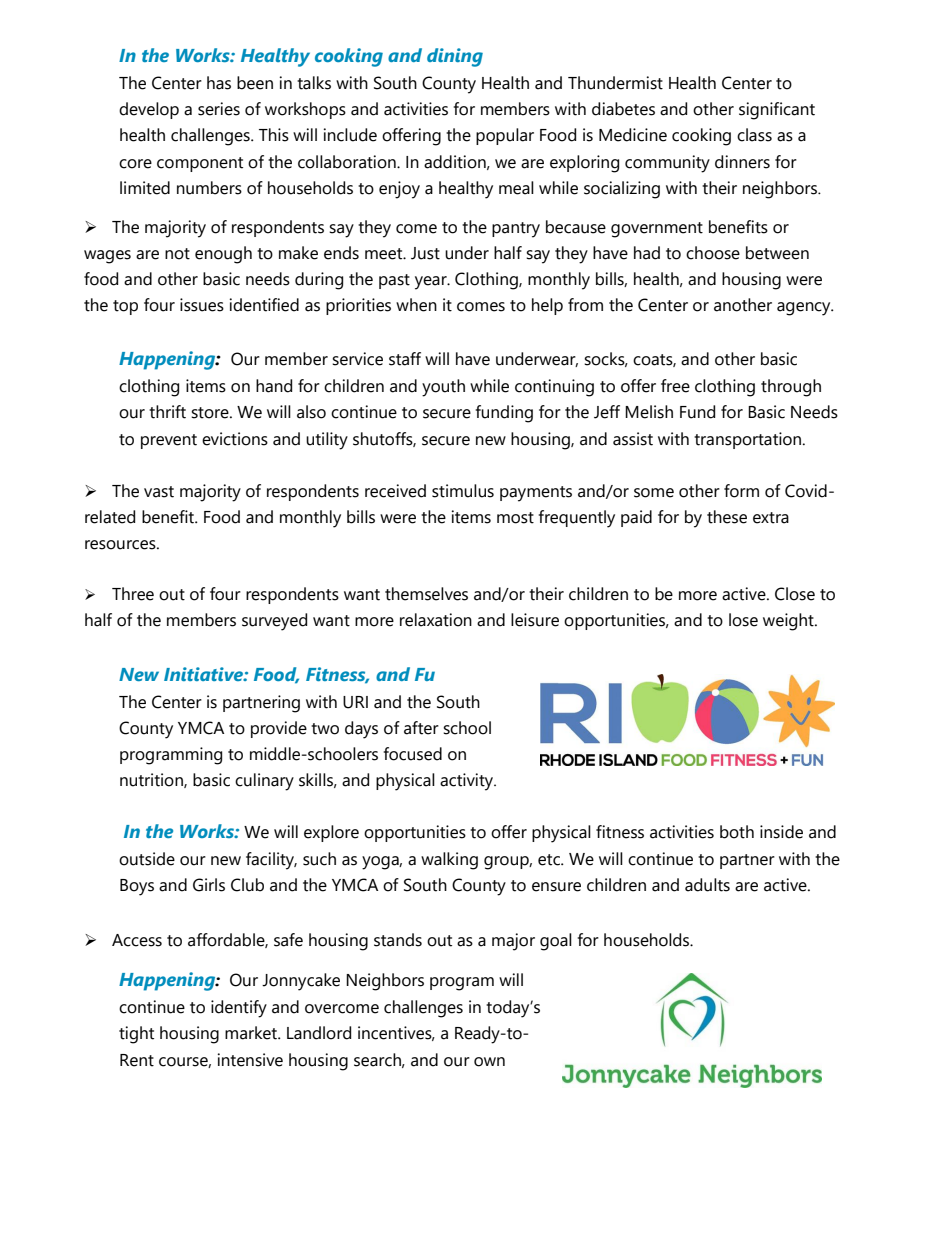 The image size is (952, 1233). I want to click on themselves, so click(426, 594).
